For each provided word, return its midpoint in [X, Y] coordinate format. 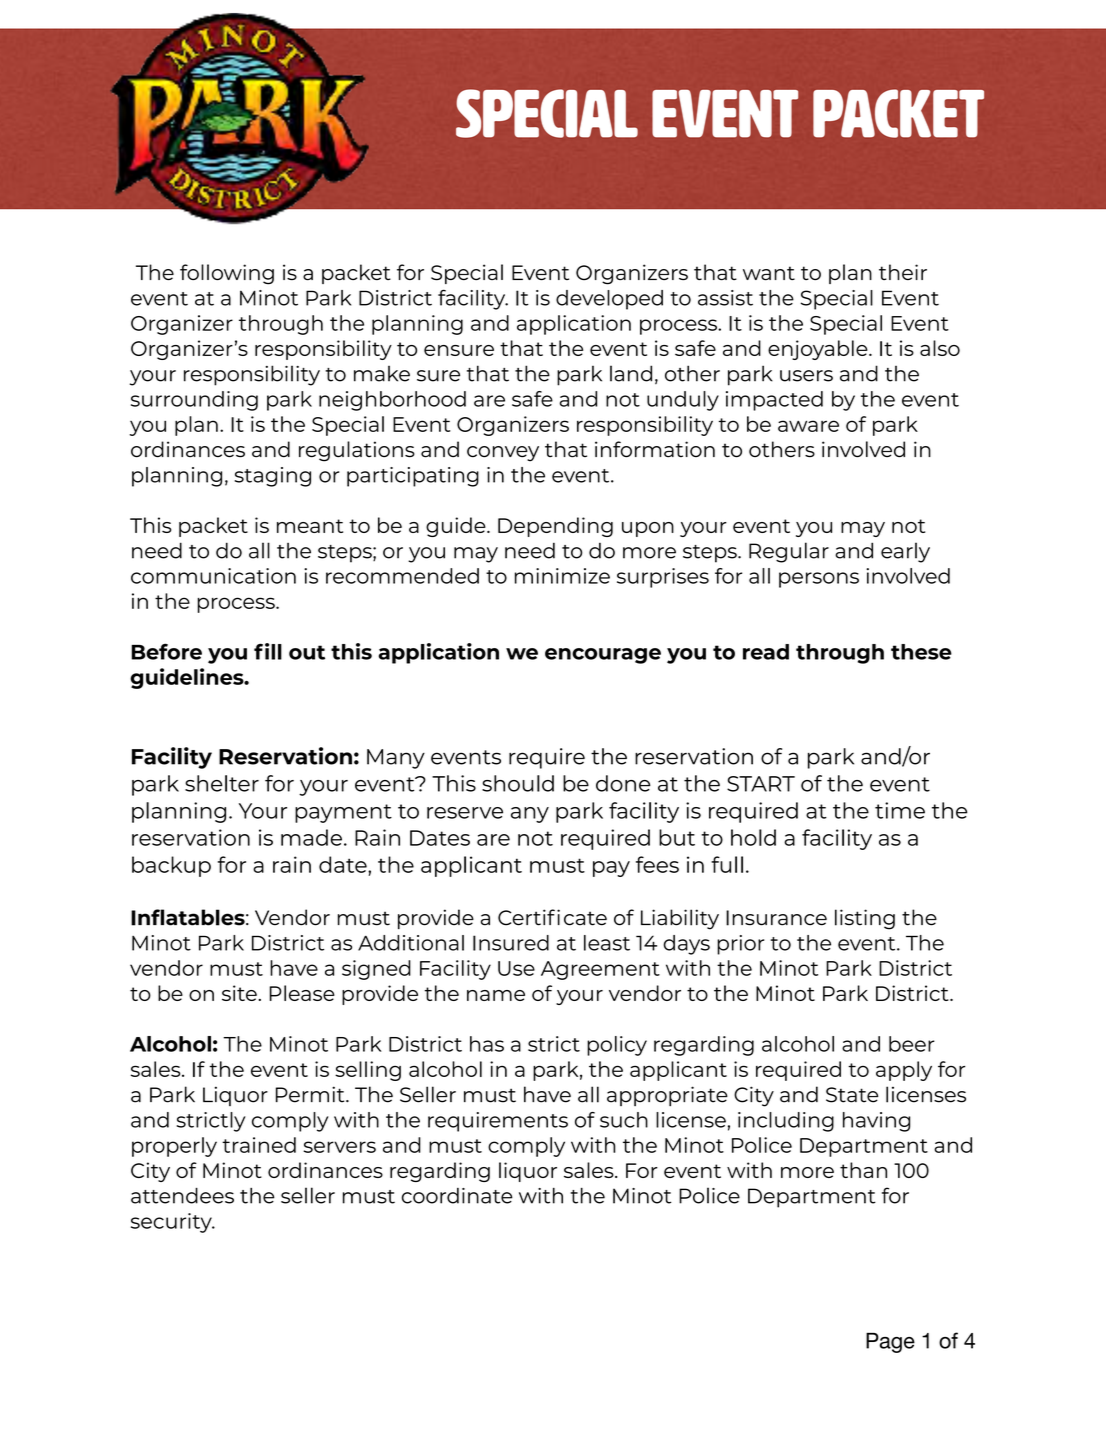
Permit [311, 1094]
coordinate [457, 1196]
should [518, 783]
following [227, 274]
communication [213, 576]
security [172, 1223]
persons [819, 580]
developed [609, 300]
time [900, 810]
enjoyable [819, 350]
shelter [222, 783]
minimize [562, 576]
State [852, 1095]
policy [617, 1046]
